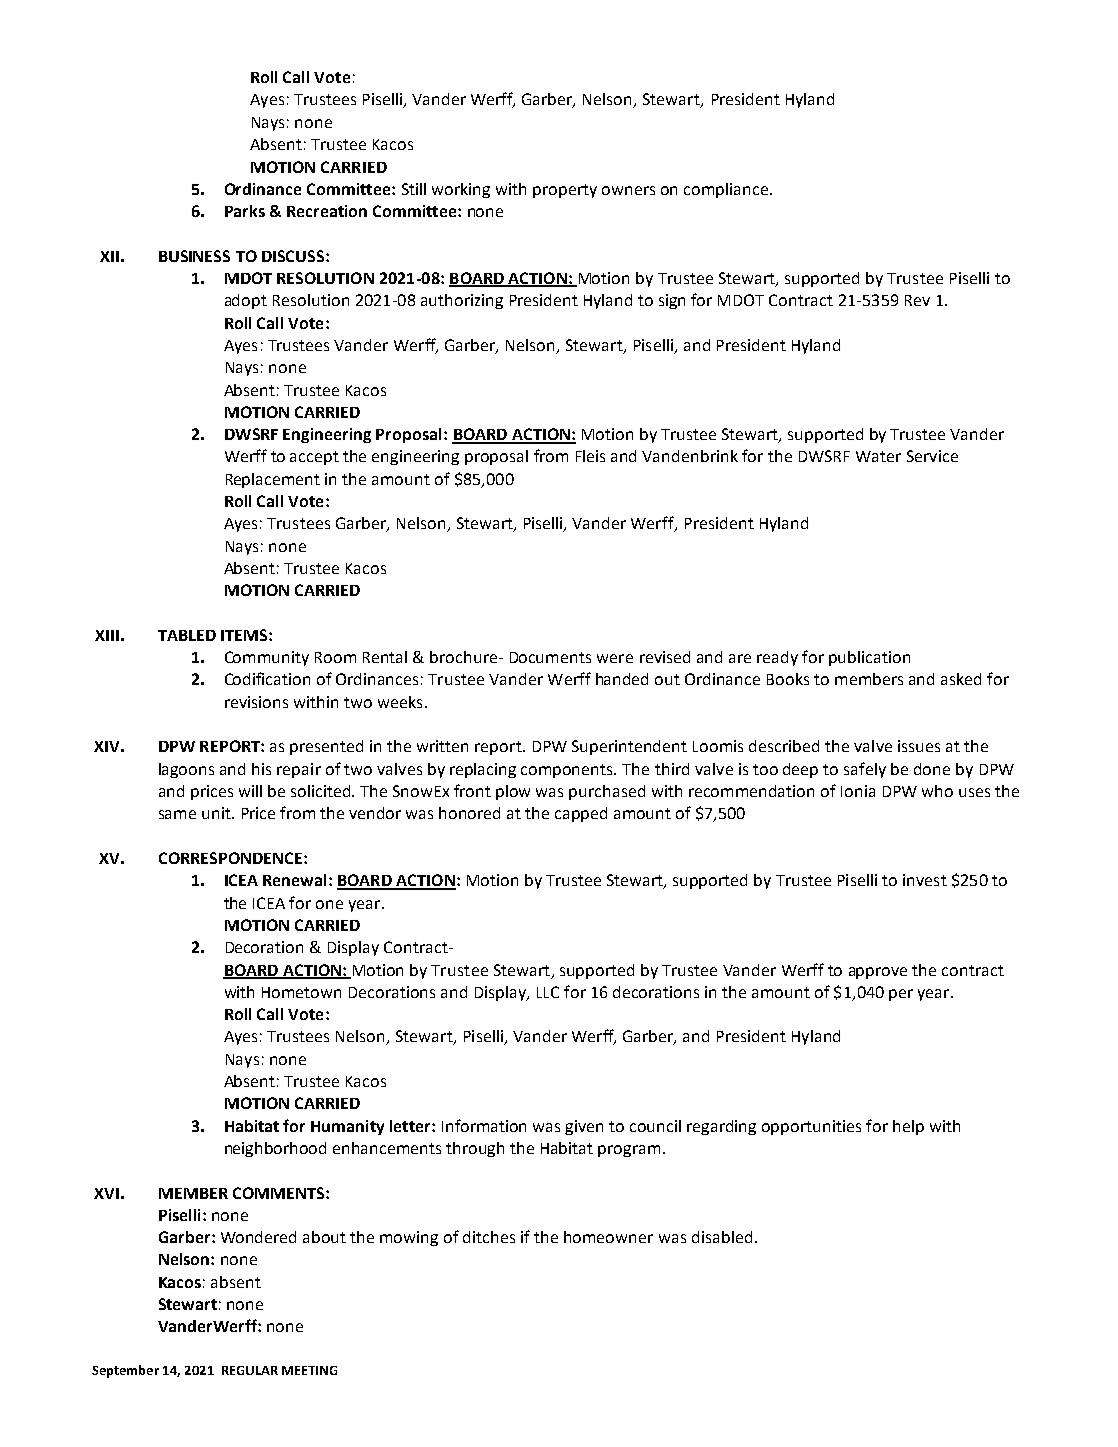 Image resolution: width=1118 pixels, height=1447 pixels. Describe the element at coordinates (565, 191) in the image. I see `property` at that location.
